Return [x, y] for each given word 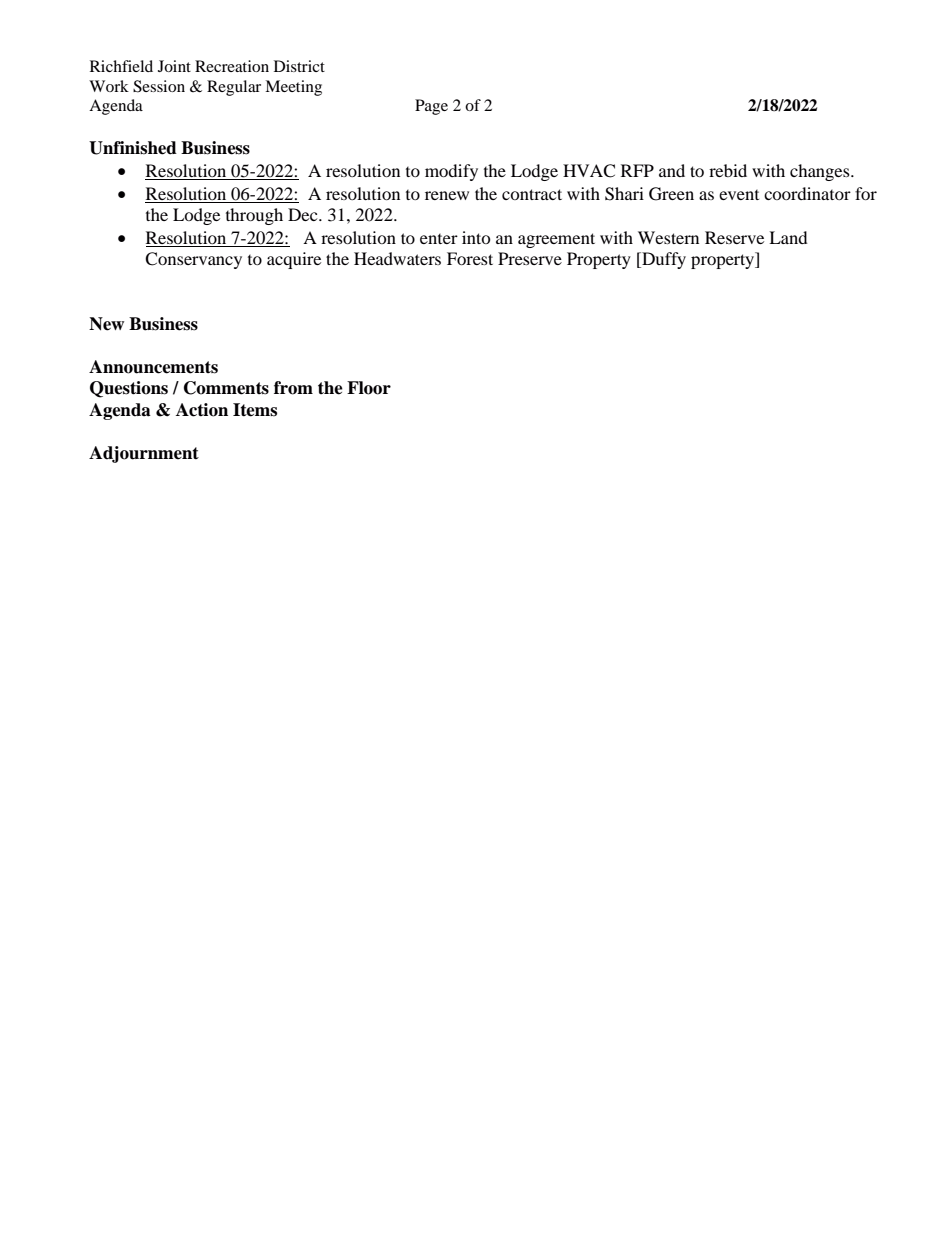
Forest [470, 258]
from [293, 388]
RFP [637, 170]
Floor [369, 388]
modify [451, 172]
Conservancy [193, 260]
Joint [174, 66]
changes [821, 172]
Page [431, 107]
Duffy [663, 260]
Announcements [153, 367]
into [476, 237]
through [254, 216]
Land [788, 237]
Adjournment [144, 454]
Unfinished [133, 148]
